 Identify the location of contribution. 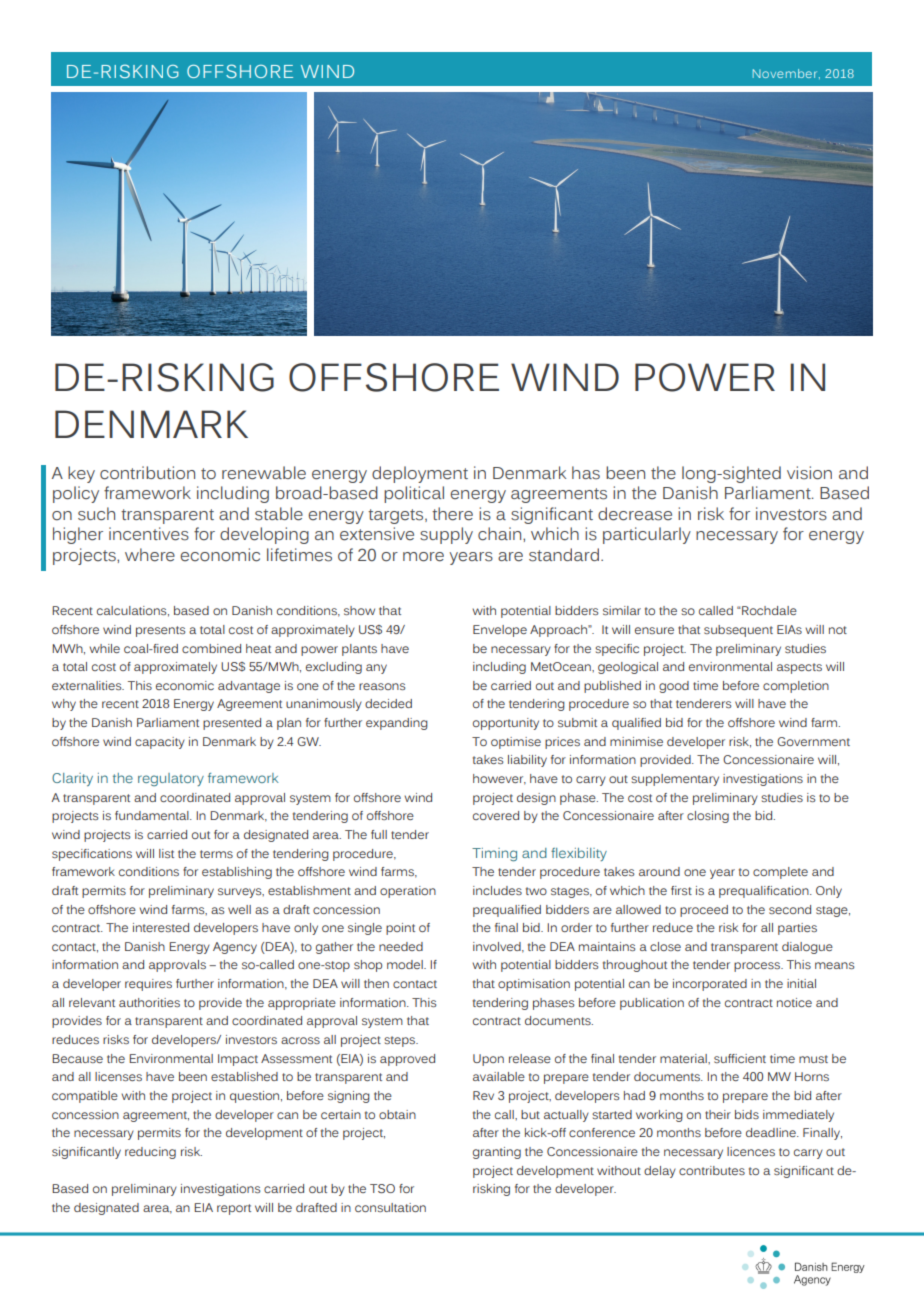
(147, 473).
